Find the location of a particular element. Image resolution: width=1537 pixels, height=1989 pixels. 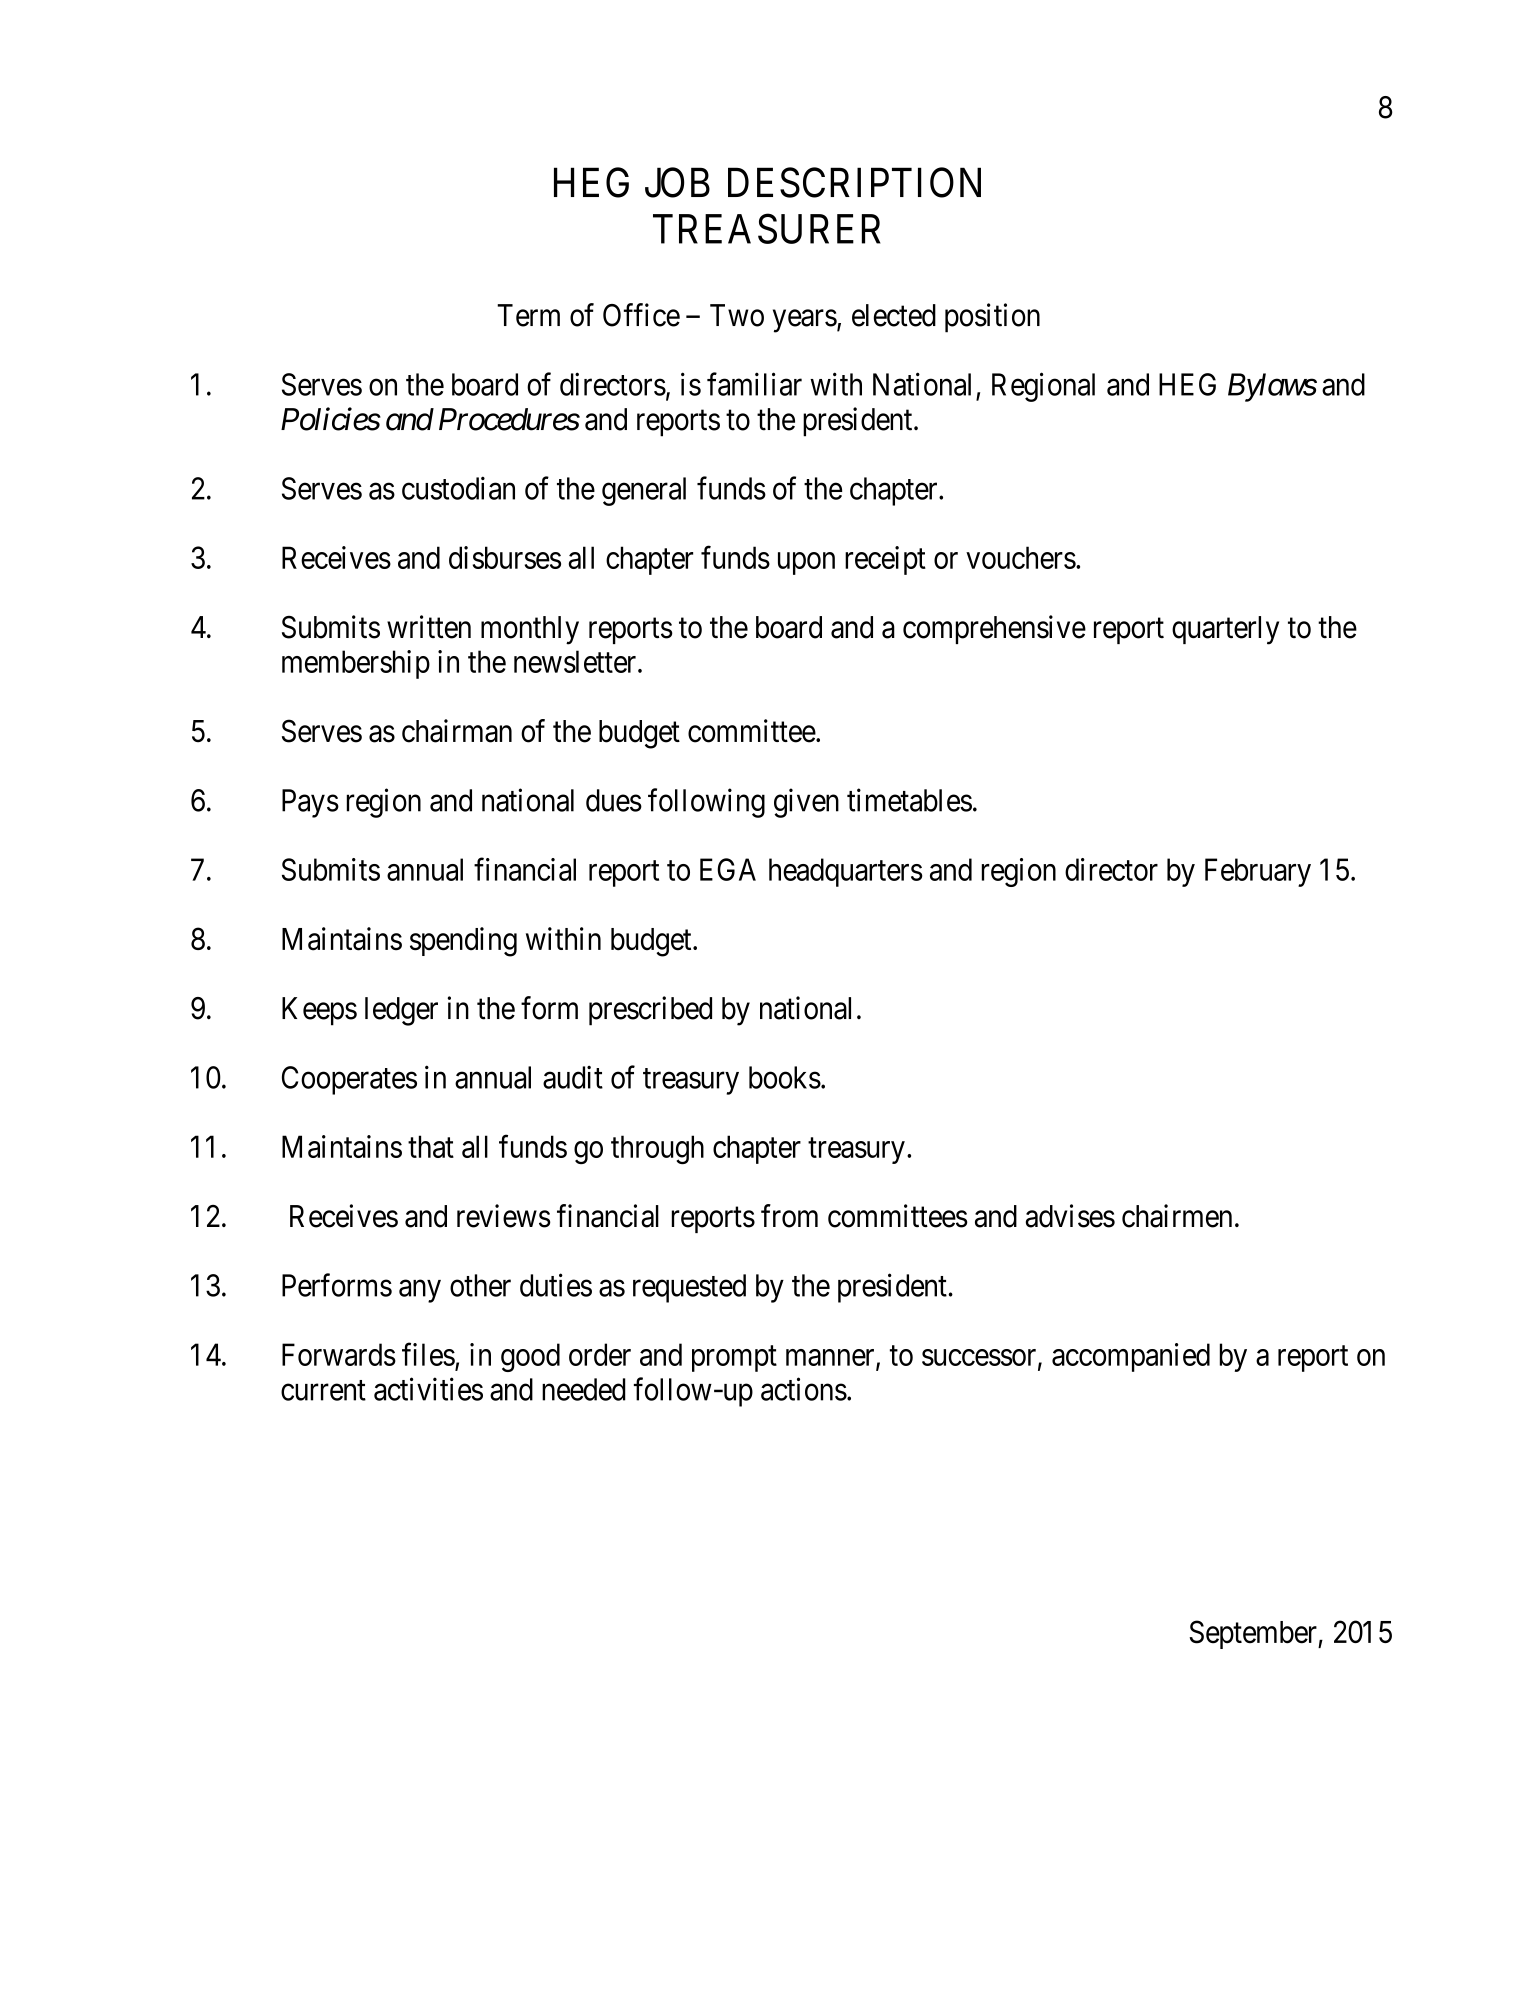

given is located at coordinates (806, 803).
